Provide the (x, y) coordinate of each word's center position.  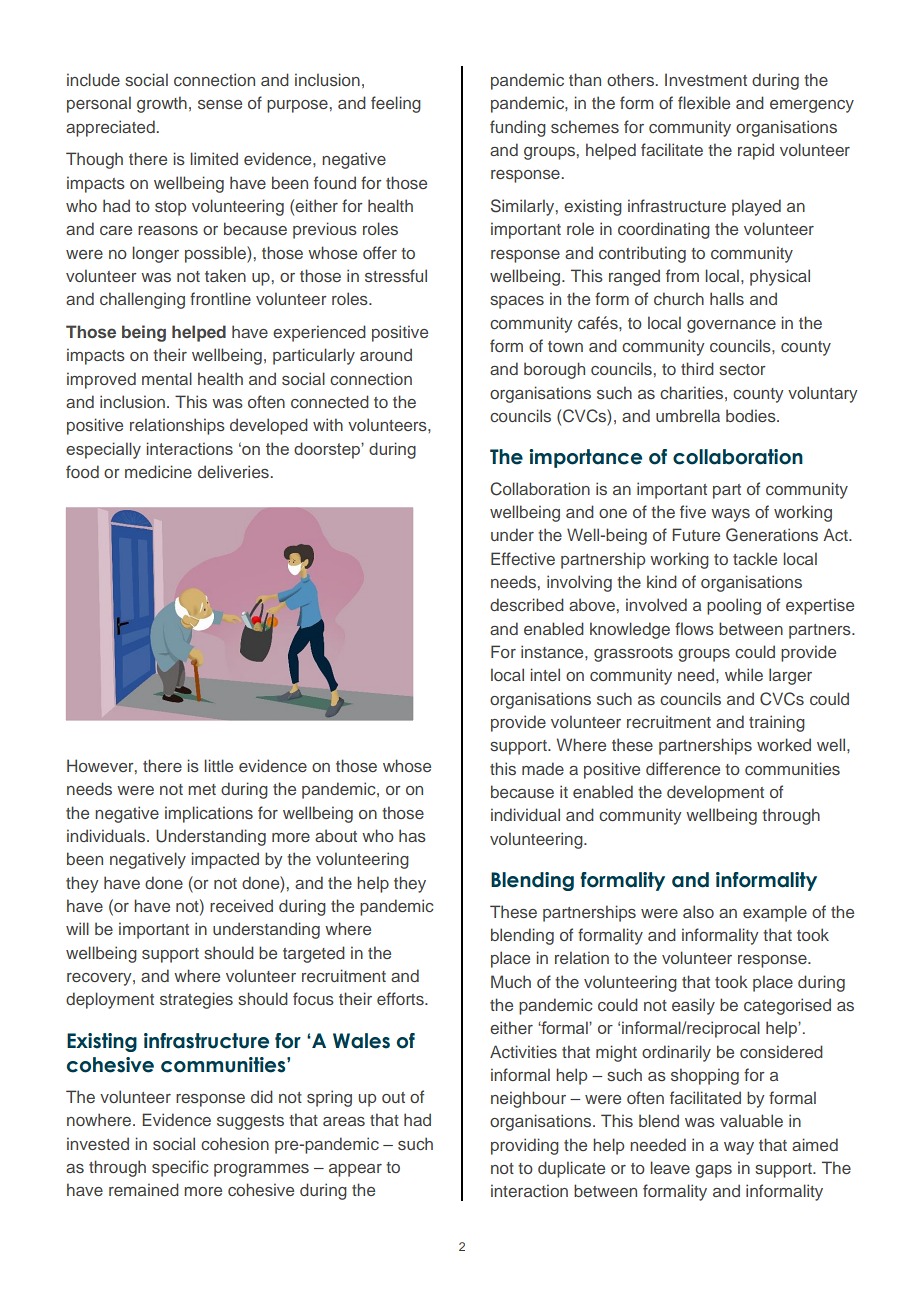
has (412, 835)
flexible (704, 102)
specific (180, 1168)
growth (162, 104)
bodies (752, 415)
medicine (158, 471)
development (715, 793)
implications (209, 814)
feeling (396, 104)
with (328, 424)
